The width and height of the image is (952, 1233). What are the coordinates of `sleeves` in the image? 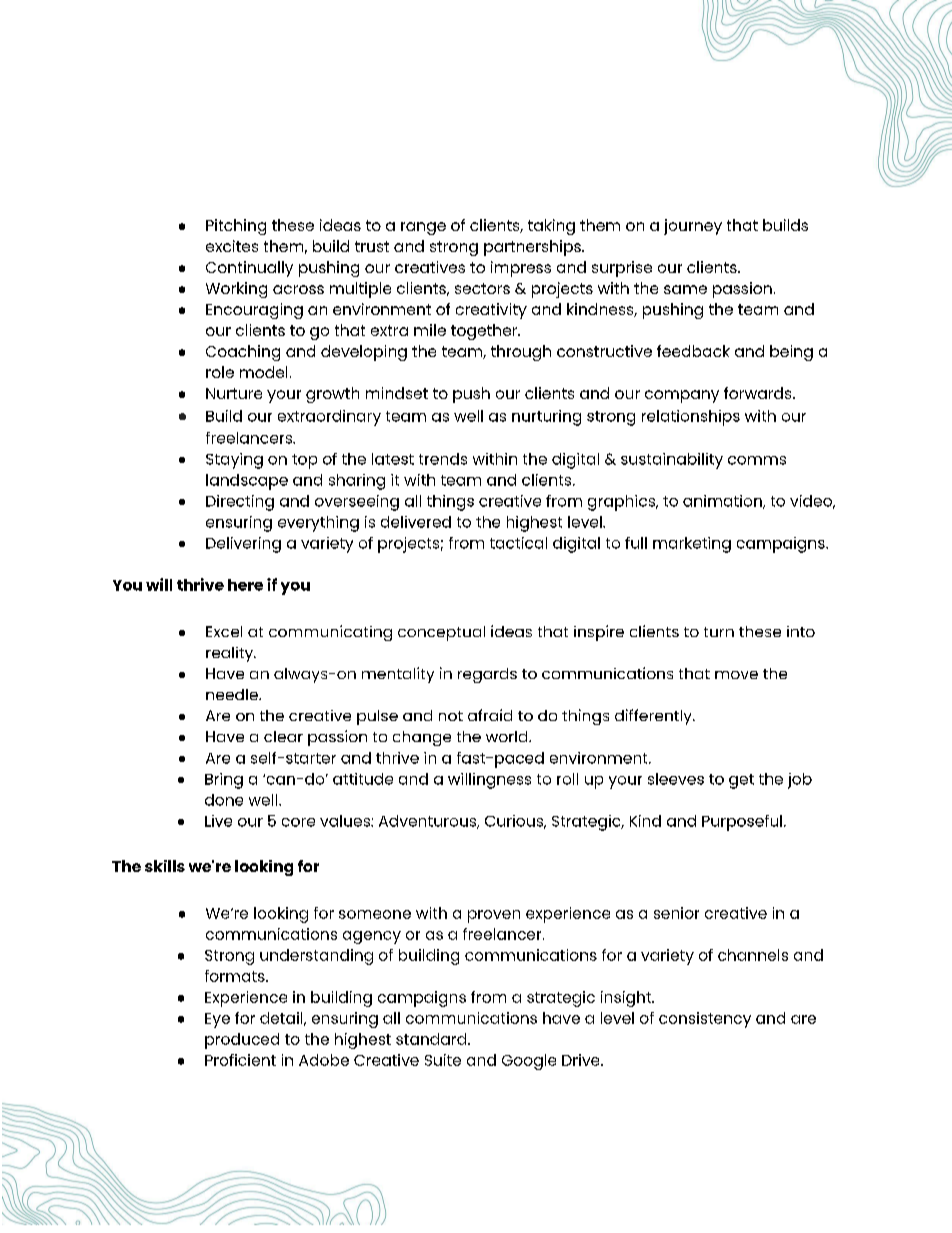 It's located at (676, 779).
